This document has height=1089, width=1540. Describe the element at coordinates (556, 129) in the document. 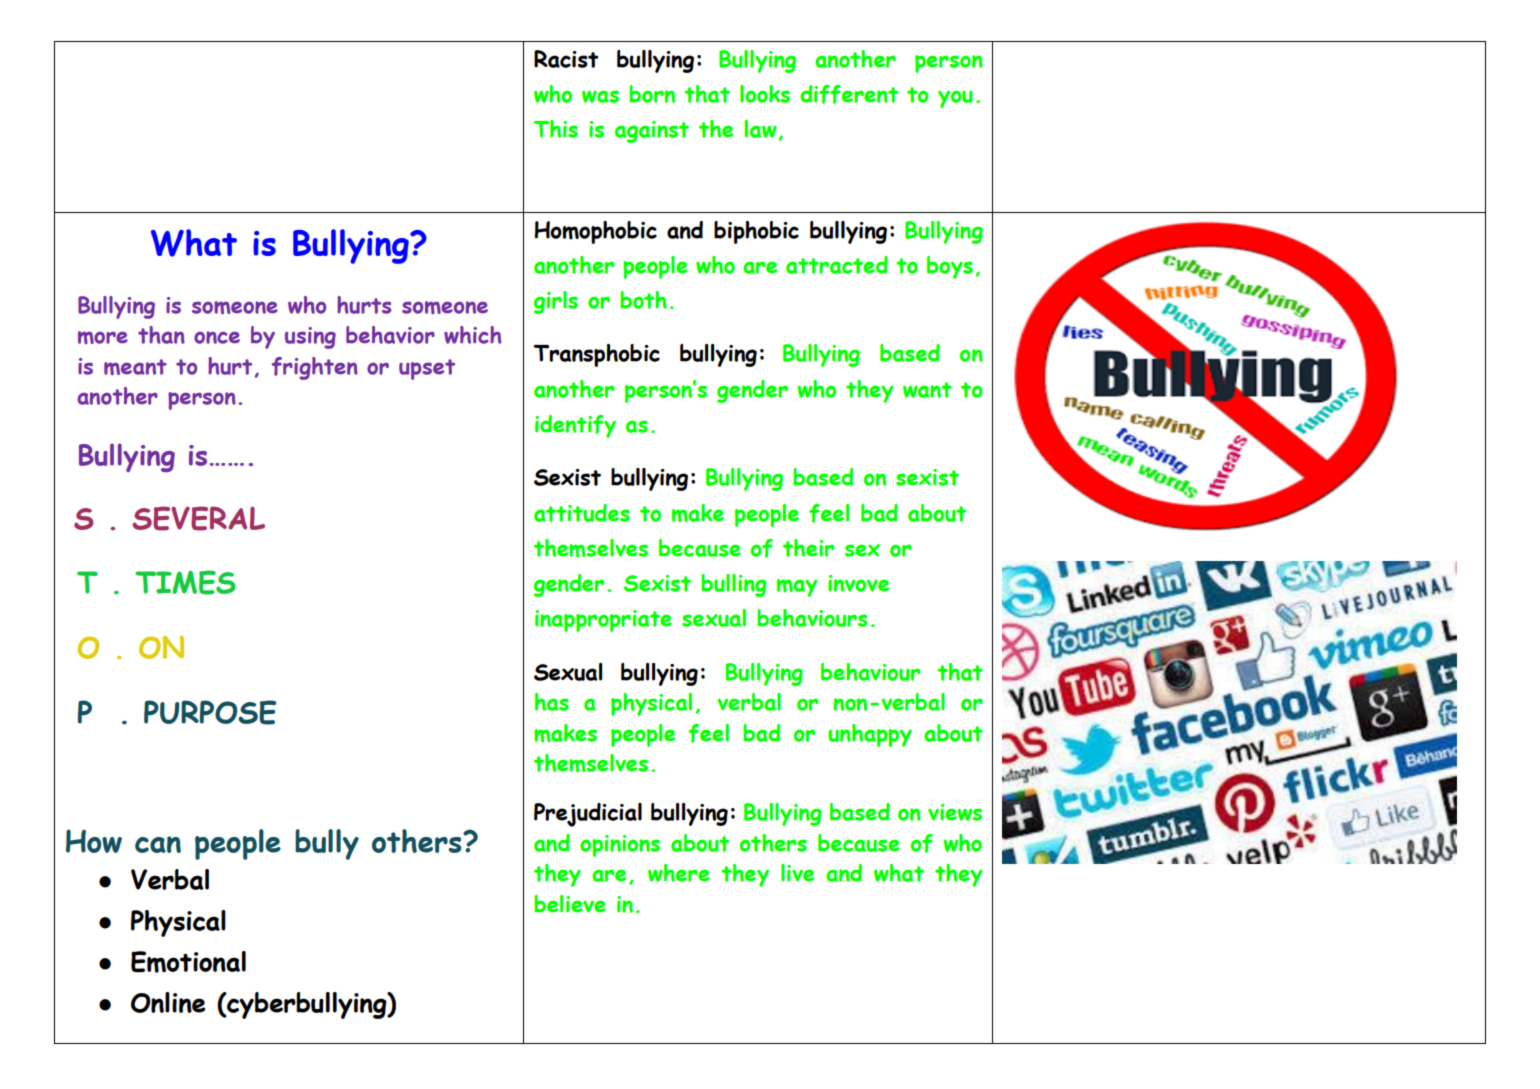

I see `This` at that location.
